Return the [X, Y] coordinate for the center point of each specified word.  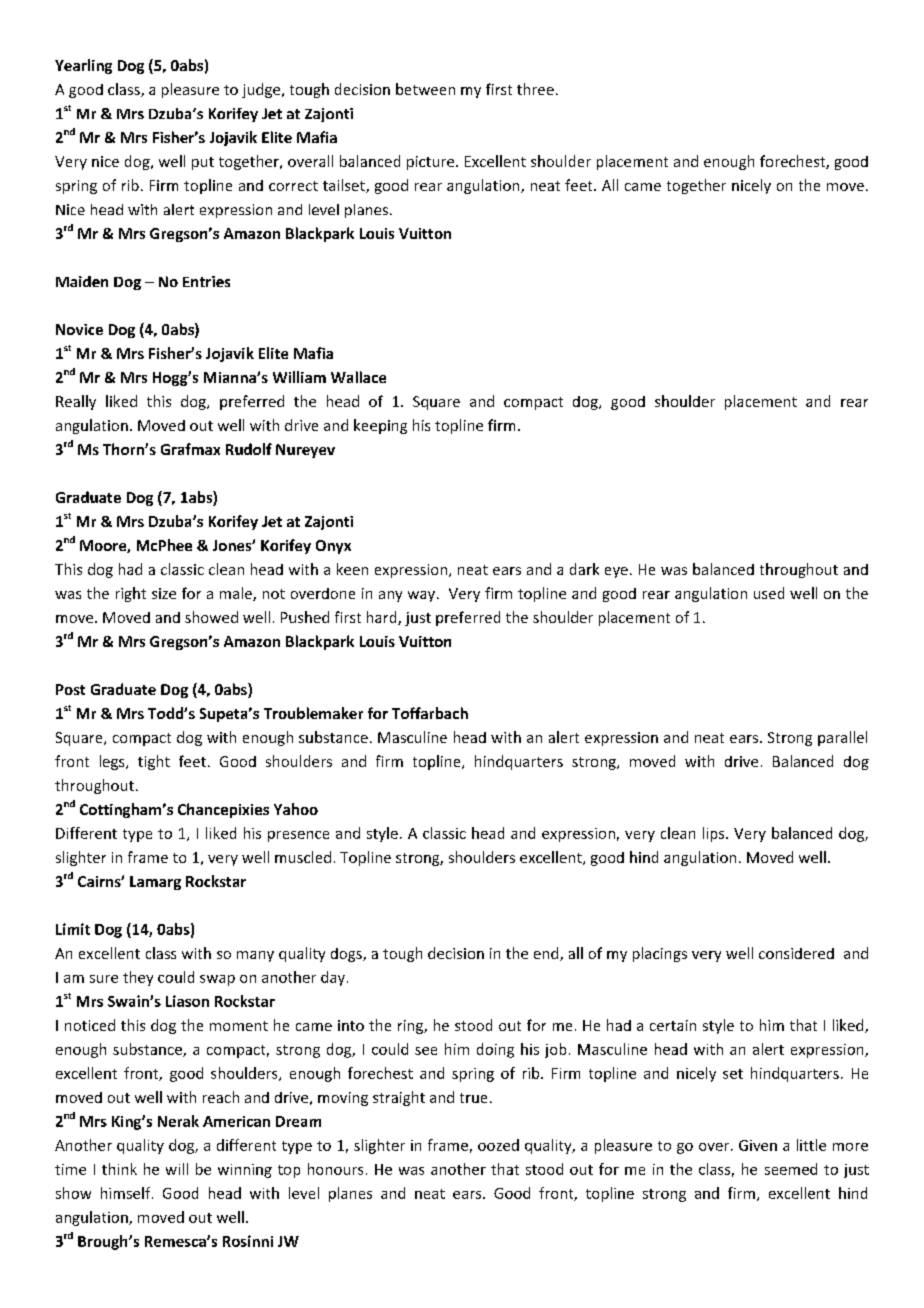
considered [796, 953]
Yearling [83, 66]
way [423, 596]
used [769, 593]
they [138, 978]
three [535, 89]
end [547, 954]
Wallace [358, 377]
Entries [206, 281]
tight [154, 762]
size [164, 593]
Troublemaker [313, 713]
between [425, 89]
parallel [842, 738]
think [119, 1169]
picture [432, 163]
